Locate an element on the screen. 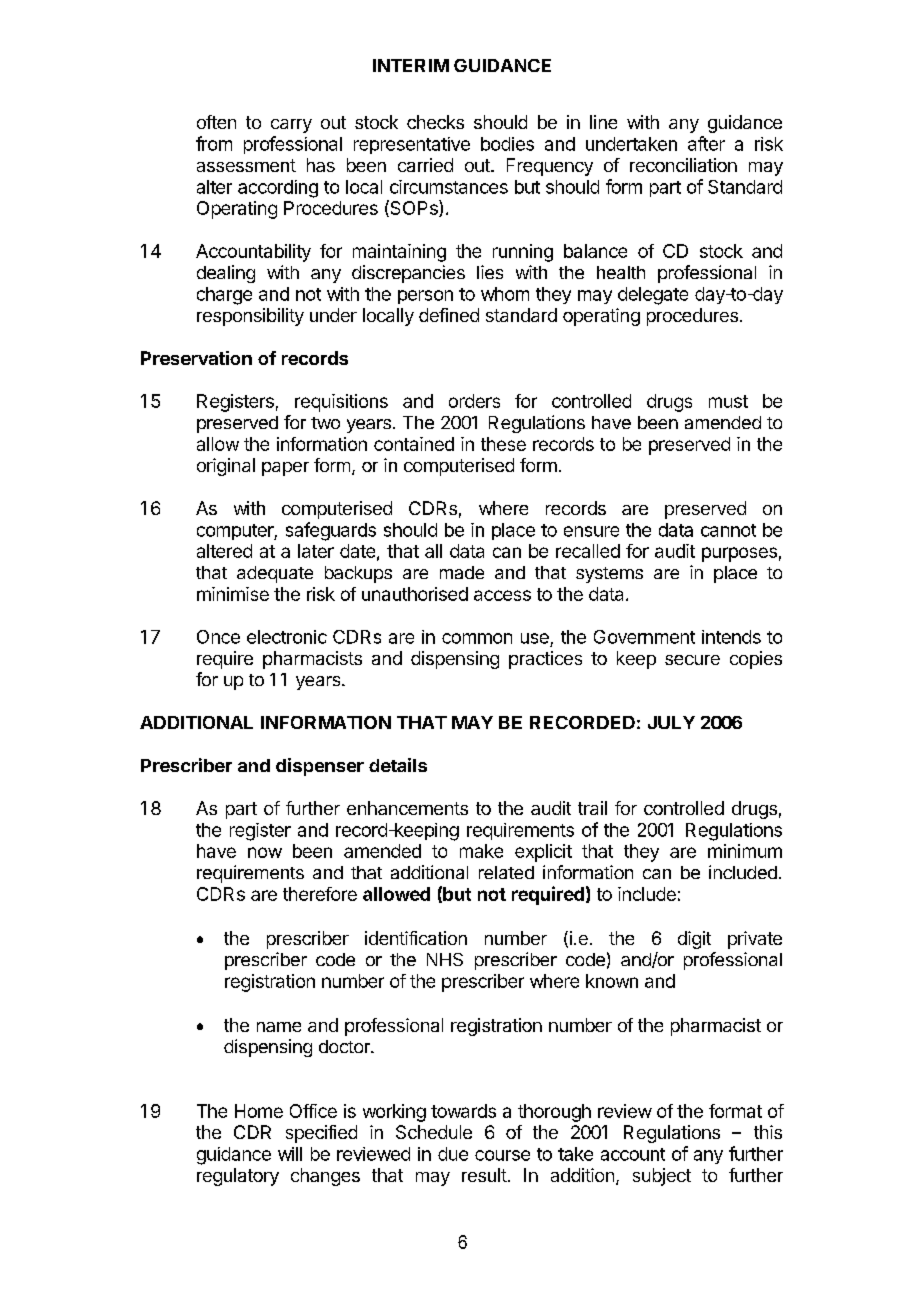 This screenshot has width=924, height=1308. bodies is located at coordinates (507, 144).
